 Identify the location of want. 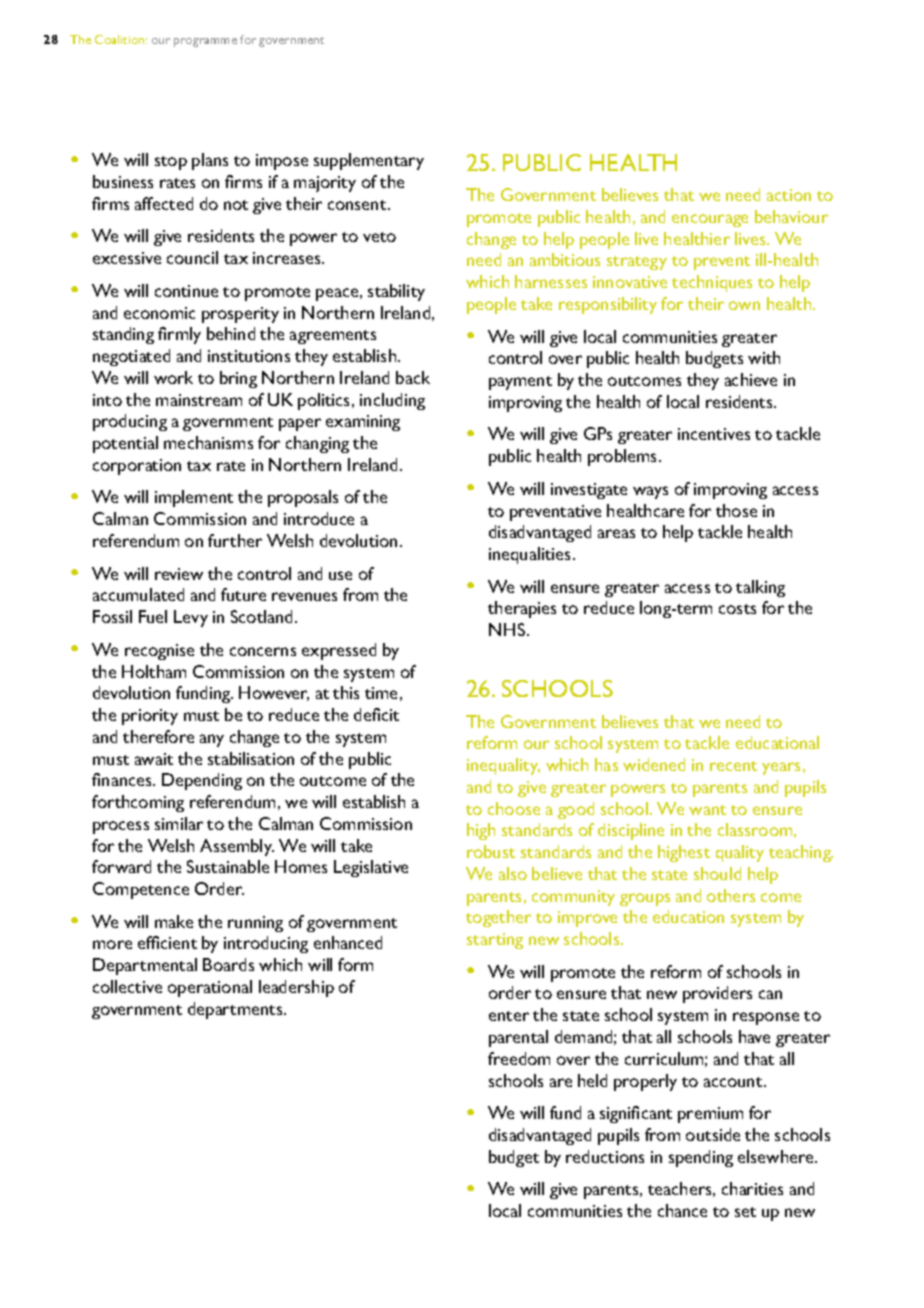
(707, 810).
